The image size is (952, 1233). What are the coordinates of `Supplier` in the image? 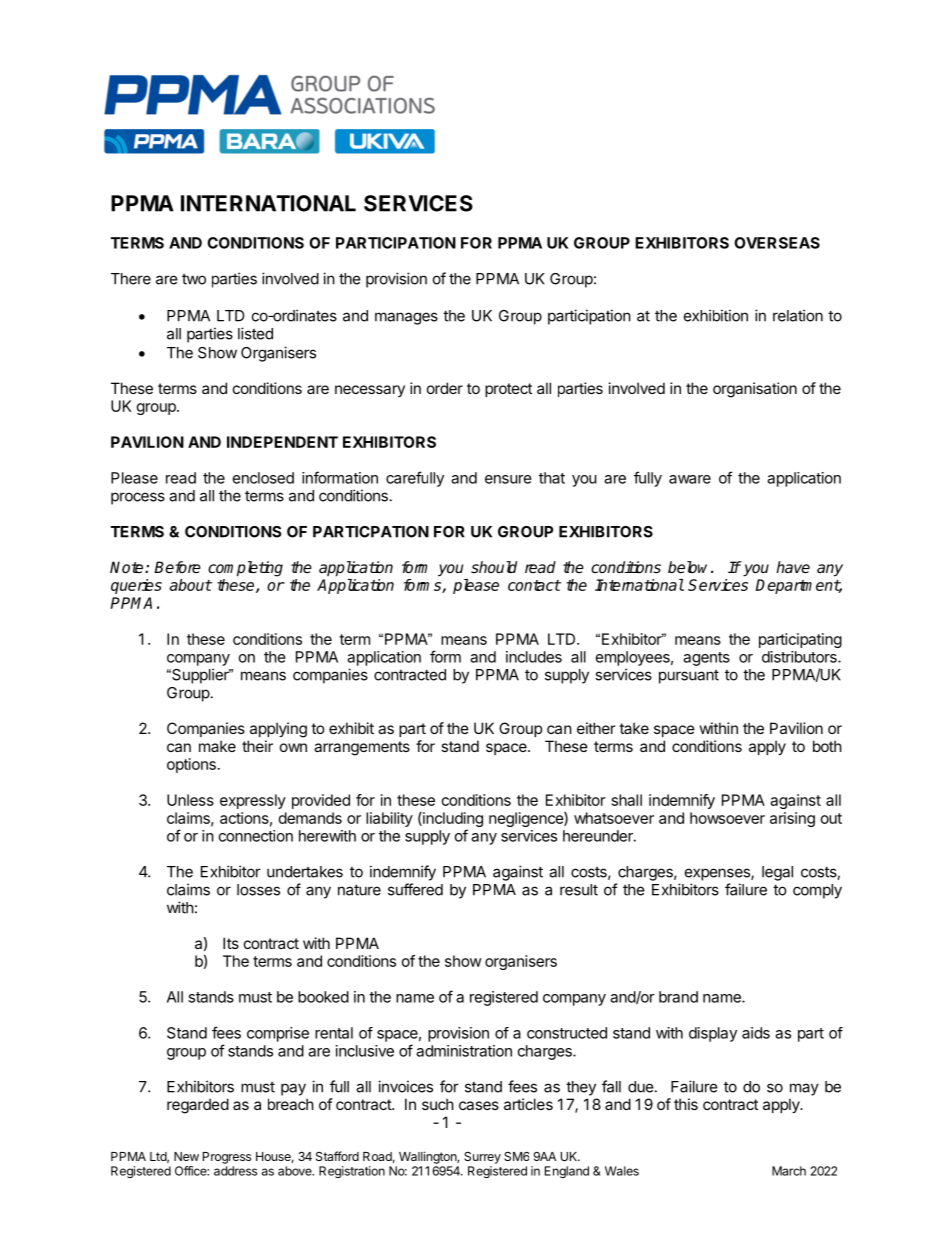 It's located at (200, 676).
